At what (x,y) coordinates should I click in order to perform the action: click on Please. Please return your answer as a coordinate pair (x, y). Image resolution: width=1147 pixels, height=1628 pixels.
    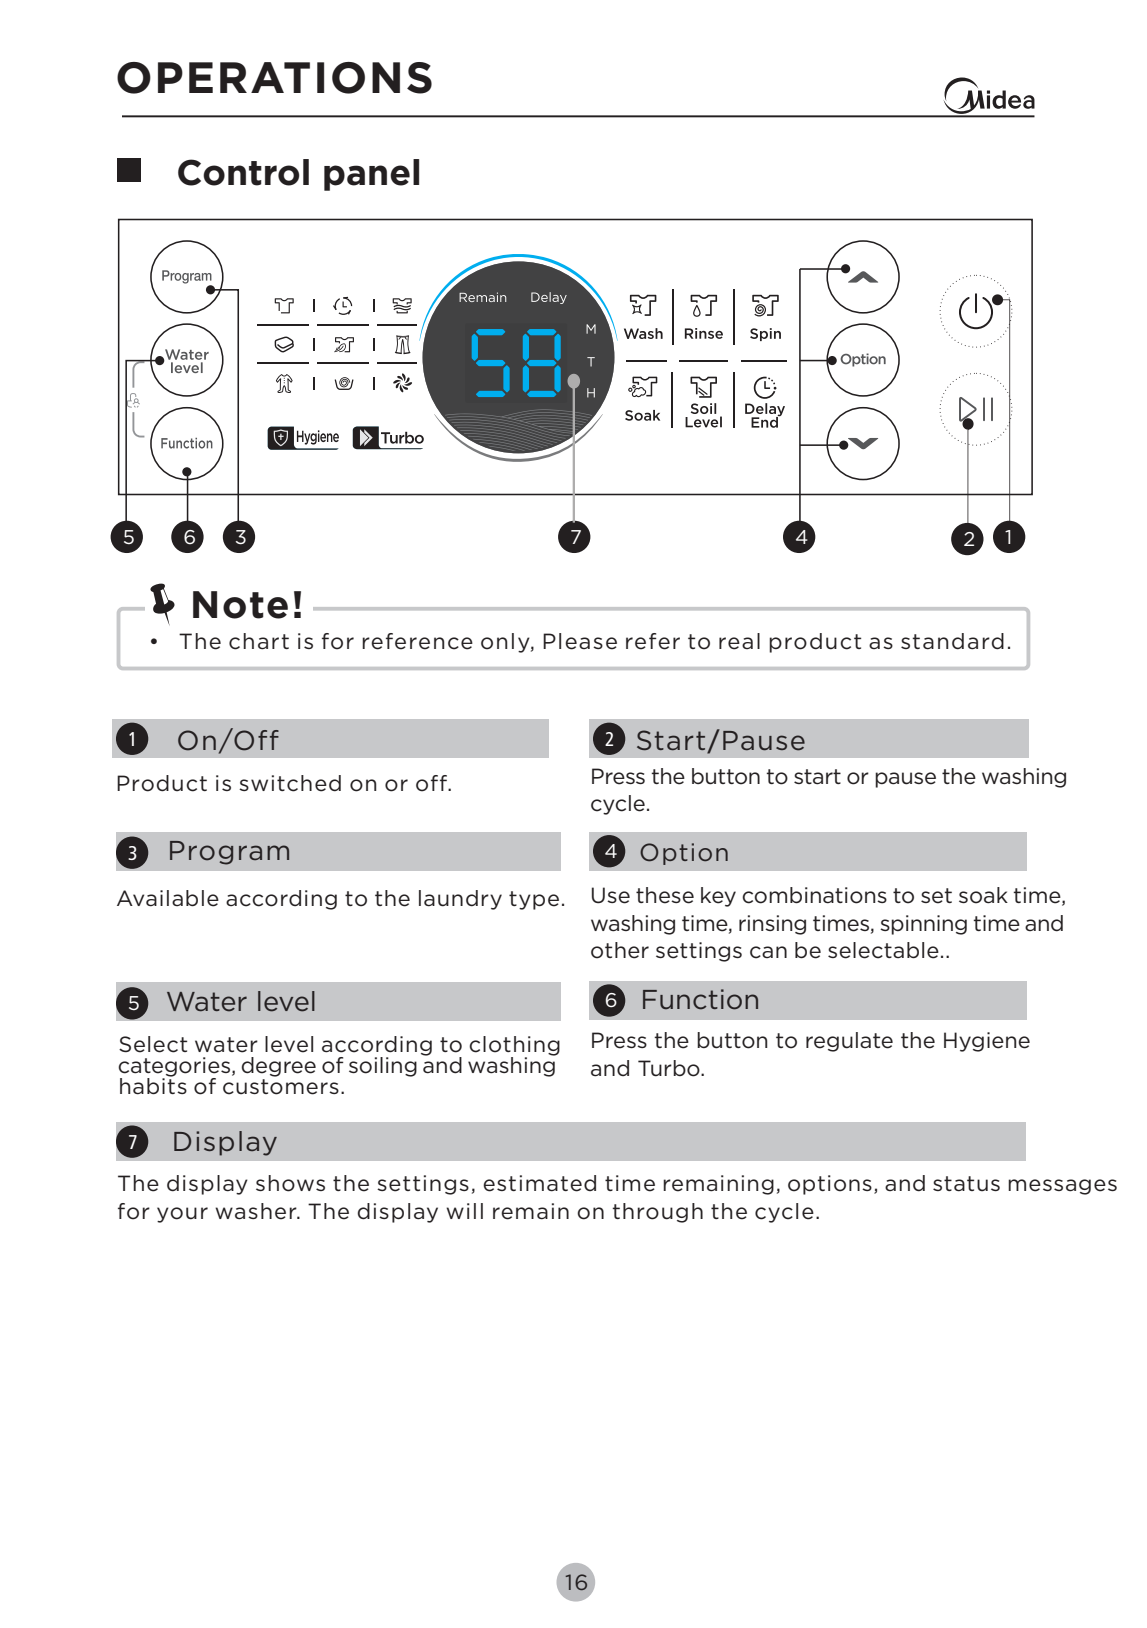
    Looking at the image, I should click on (580, 641).
